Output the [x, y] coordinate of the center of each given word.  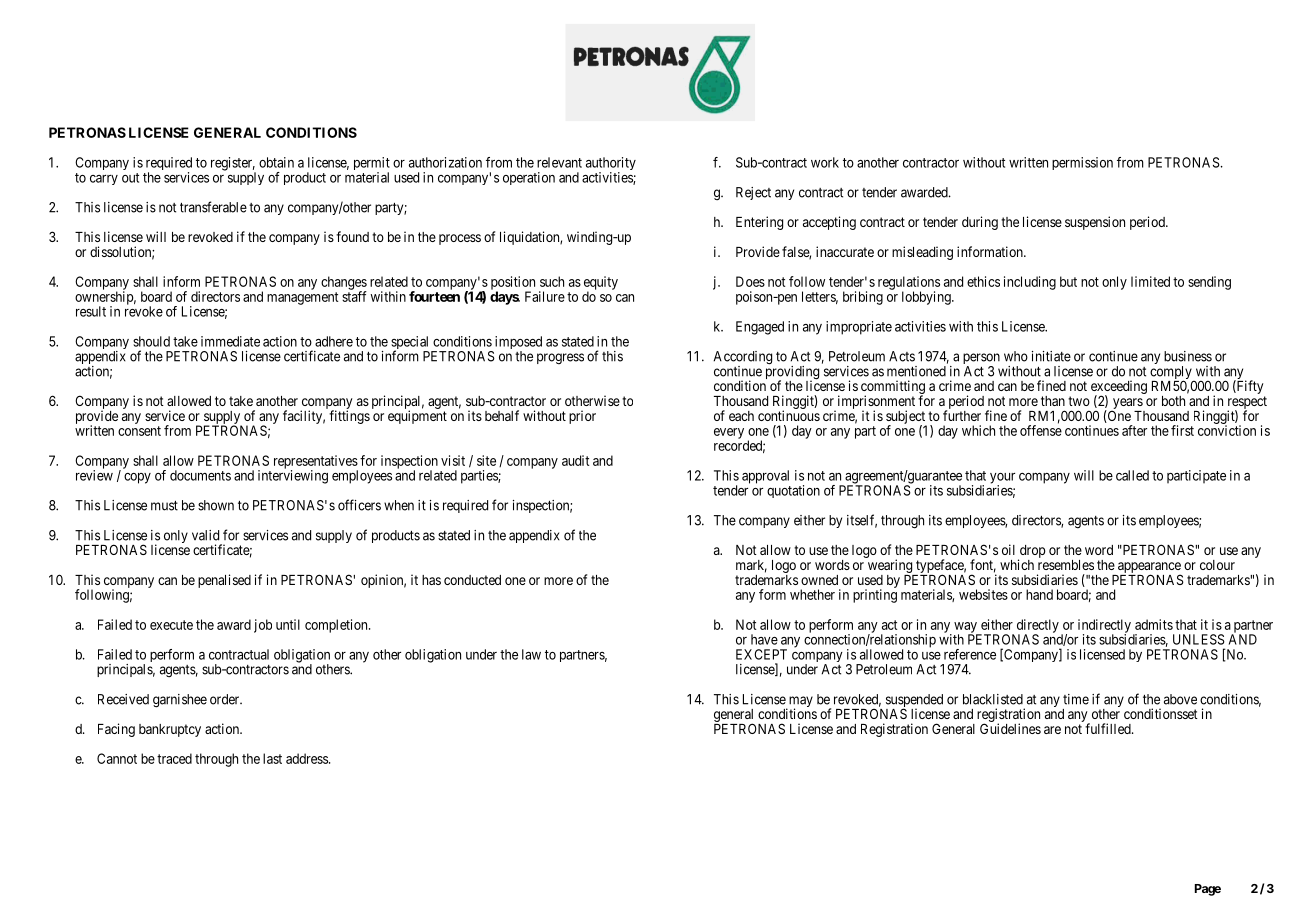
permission [1082, 163]
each [741, 416]
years [1127, 405]
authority [611, 165]
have [764, 639]
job [263, 626]
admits [1154, 624]
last [272, 758]
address [308, 758]
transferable [213, 207]
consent [139, 431]
